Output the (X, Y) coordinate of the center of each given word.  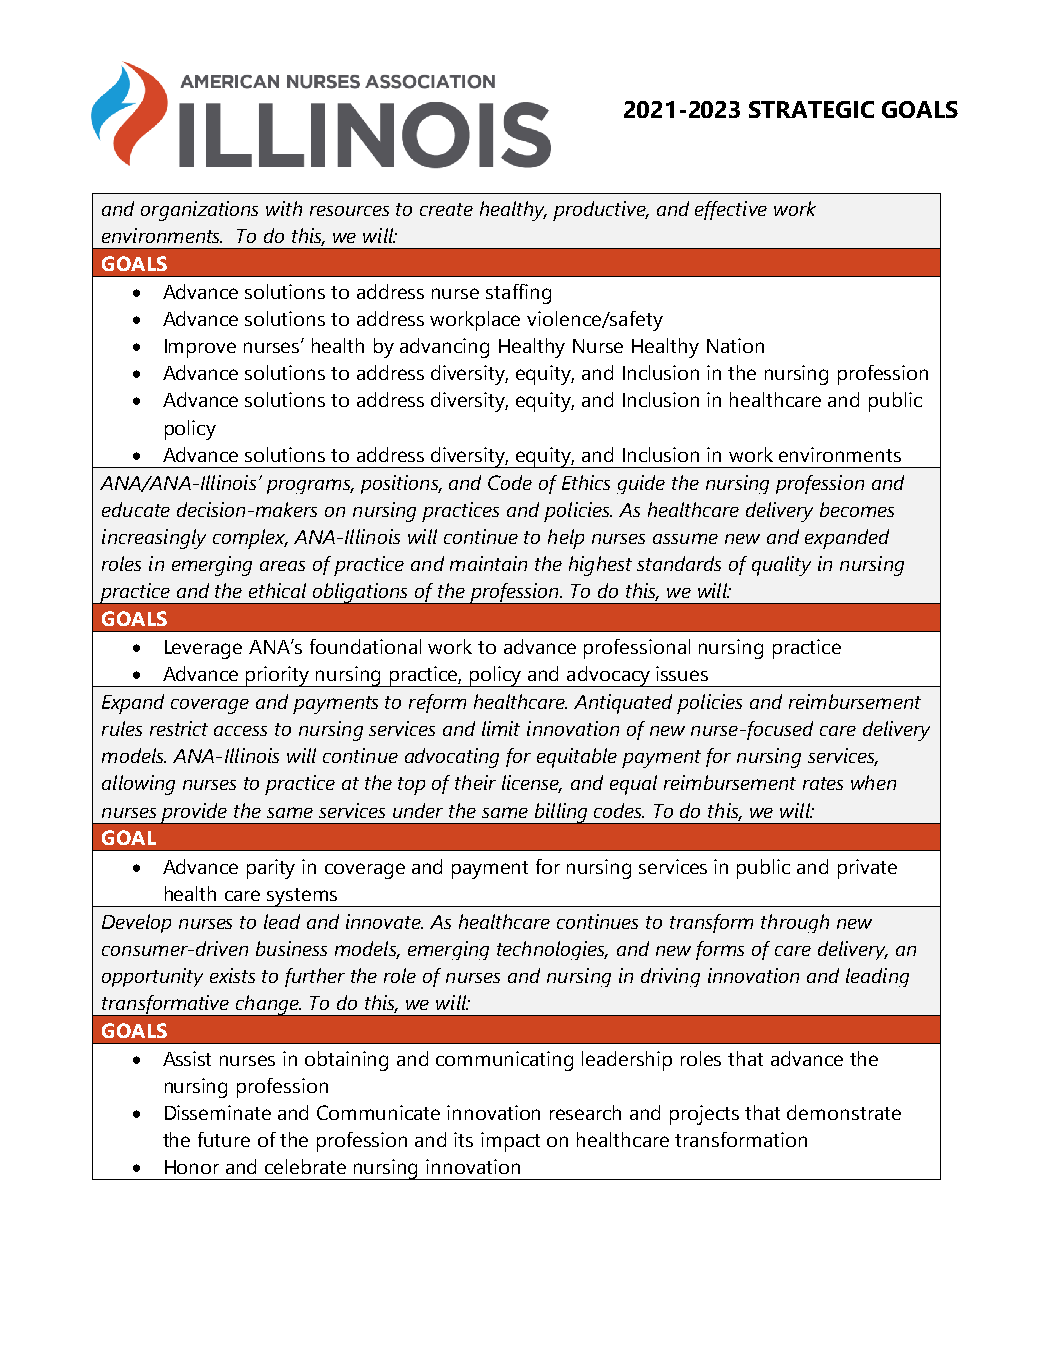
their (475, 782)
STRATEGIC (811, 109)
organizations (199, 211)
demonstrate (844, 1112)
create (446, 209)
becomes (857, 509)
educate (136, 509)
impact (510, 1142)
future (224, 1139)
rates (823, 783)
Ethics (586, 482)
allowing (138, 785)
